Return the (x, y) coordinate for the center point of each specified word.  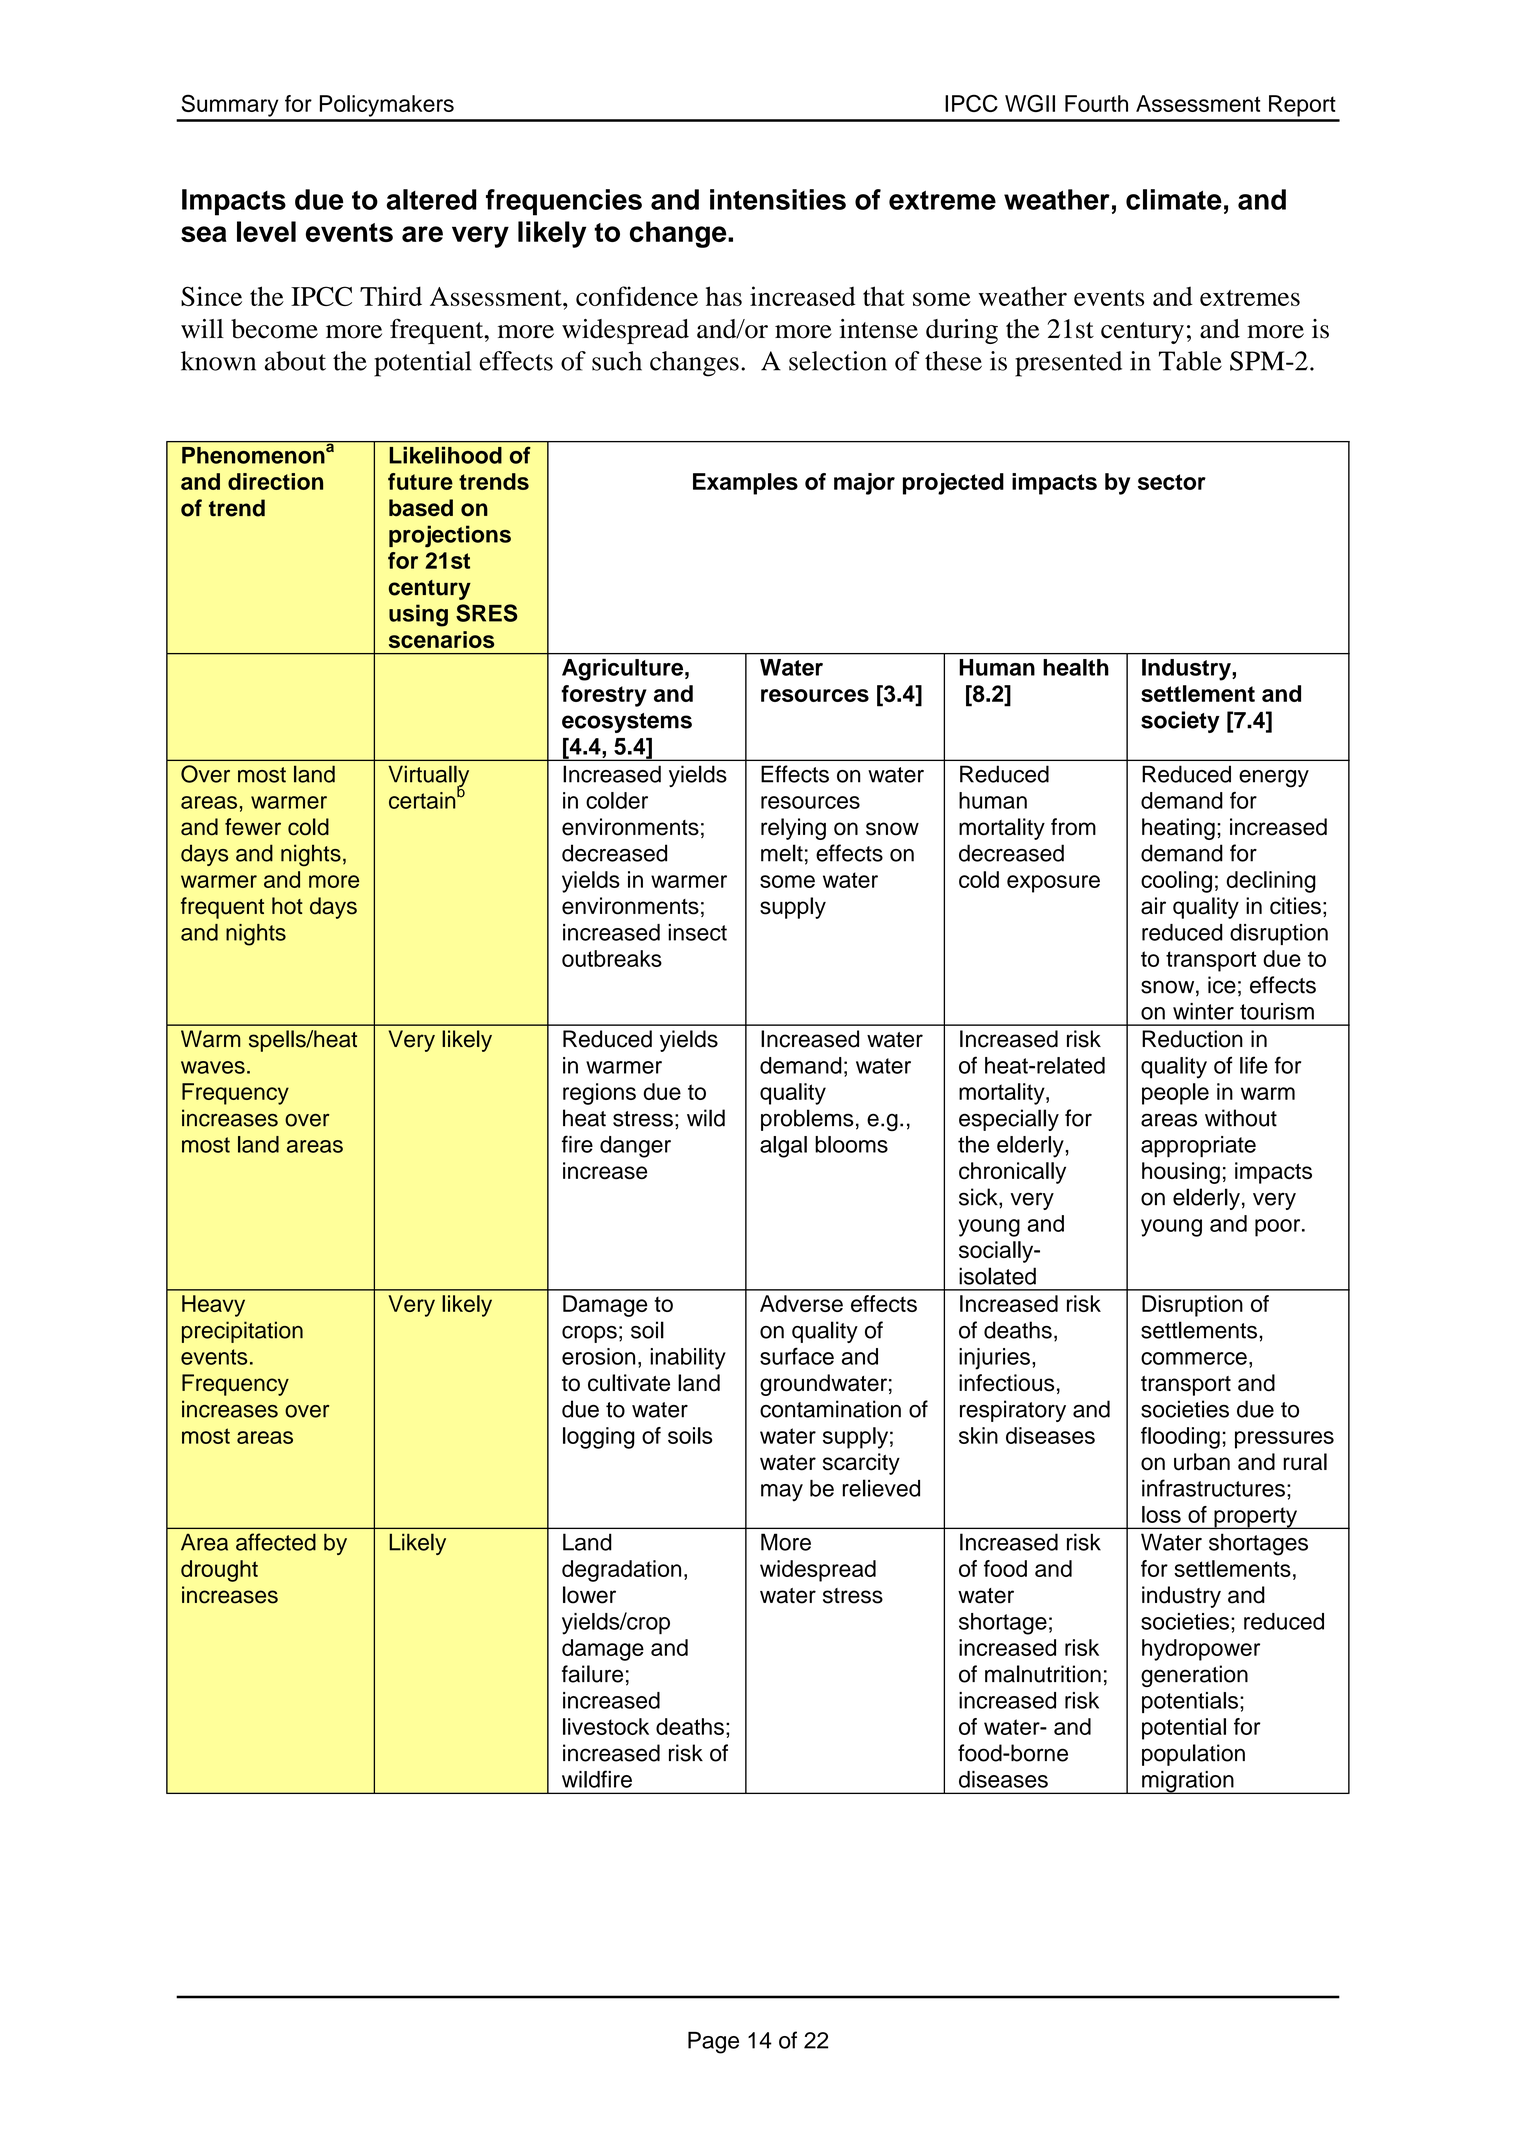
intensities (778, 199)
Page (713, 2043)
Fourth (1096, 103)
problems (807, 1120)
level (266, 231)
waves (213, 1067)
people (1175, 1094)
